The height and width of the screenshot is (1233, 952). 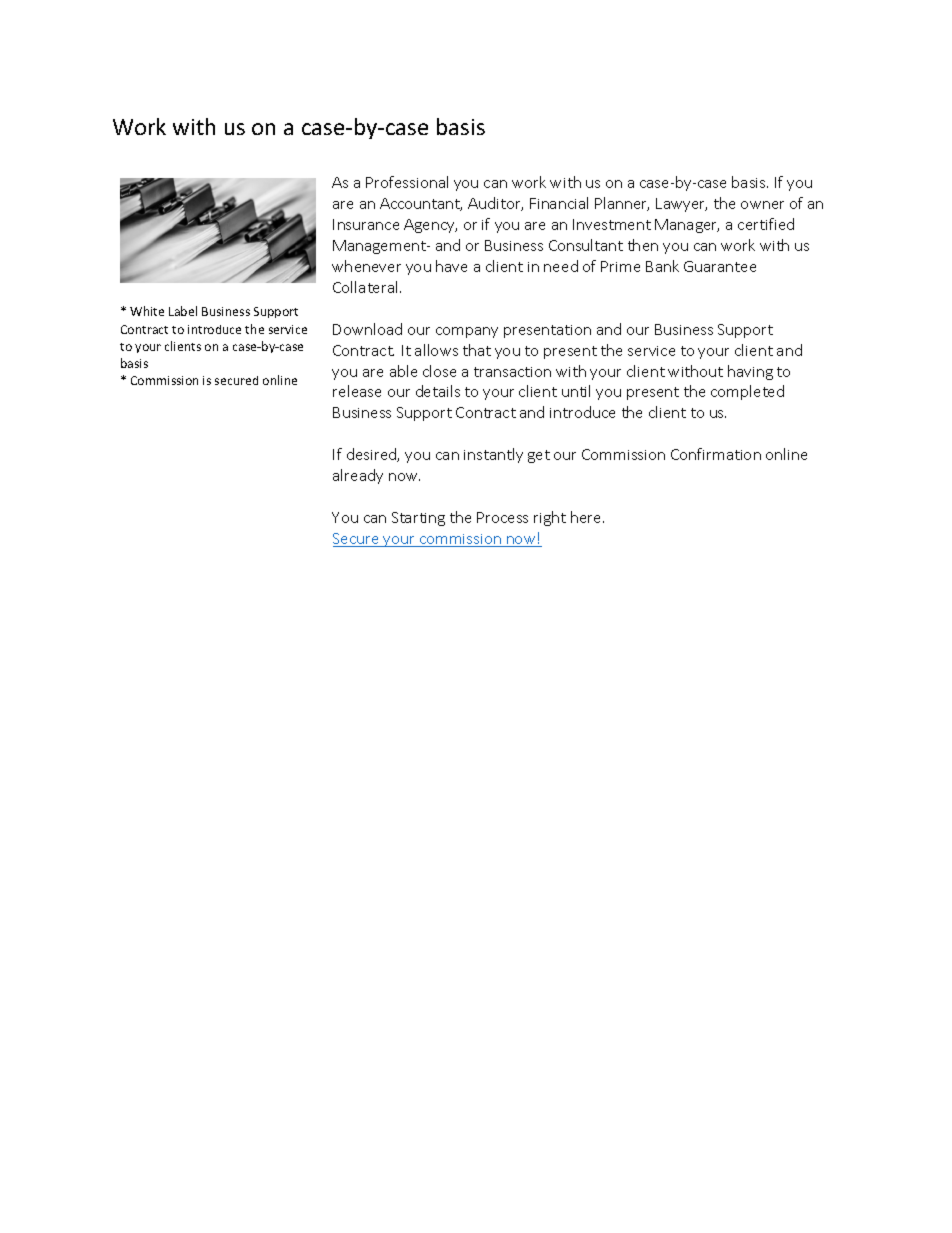 What do you see at coordinates (418, 519) in the screenshot?
I see `Starting` at bounding box center [418, 519].
